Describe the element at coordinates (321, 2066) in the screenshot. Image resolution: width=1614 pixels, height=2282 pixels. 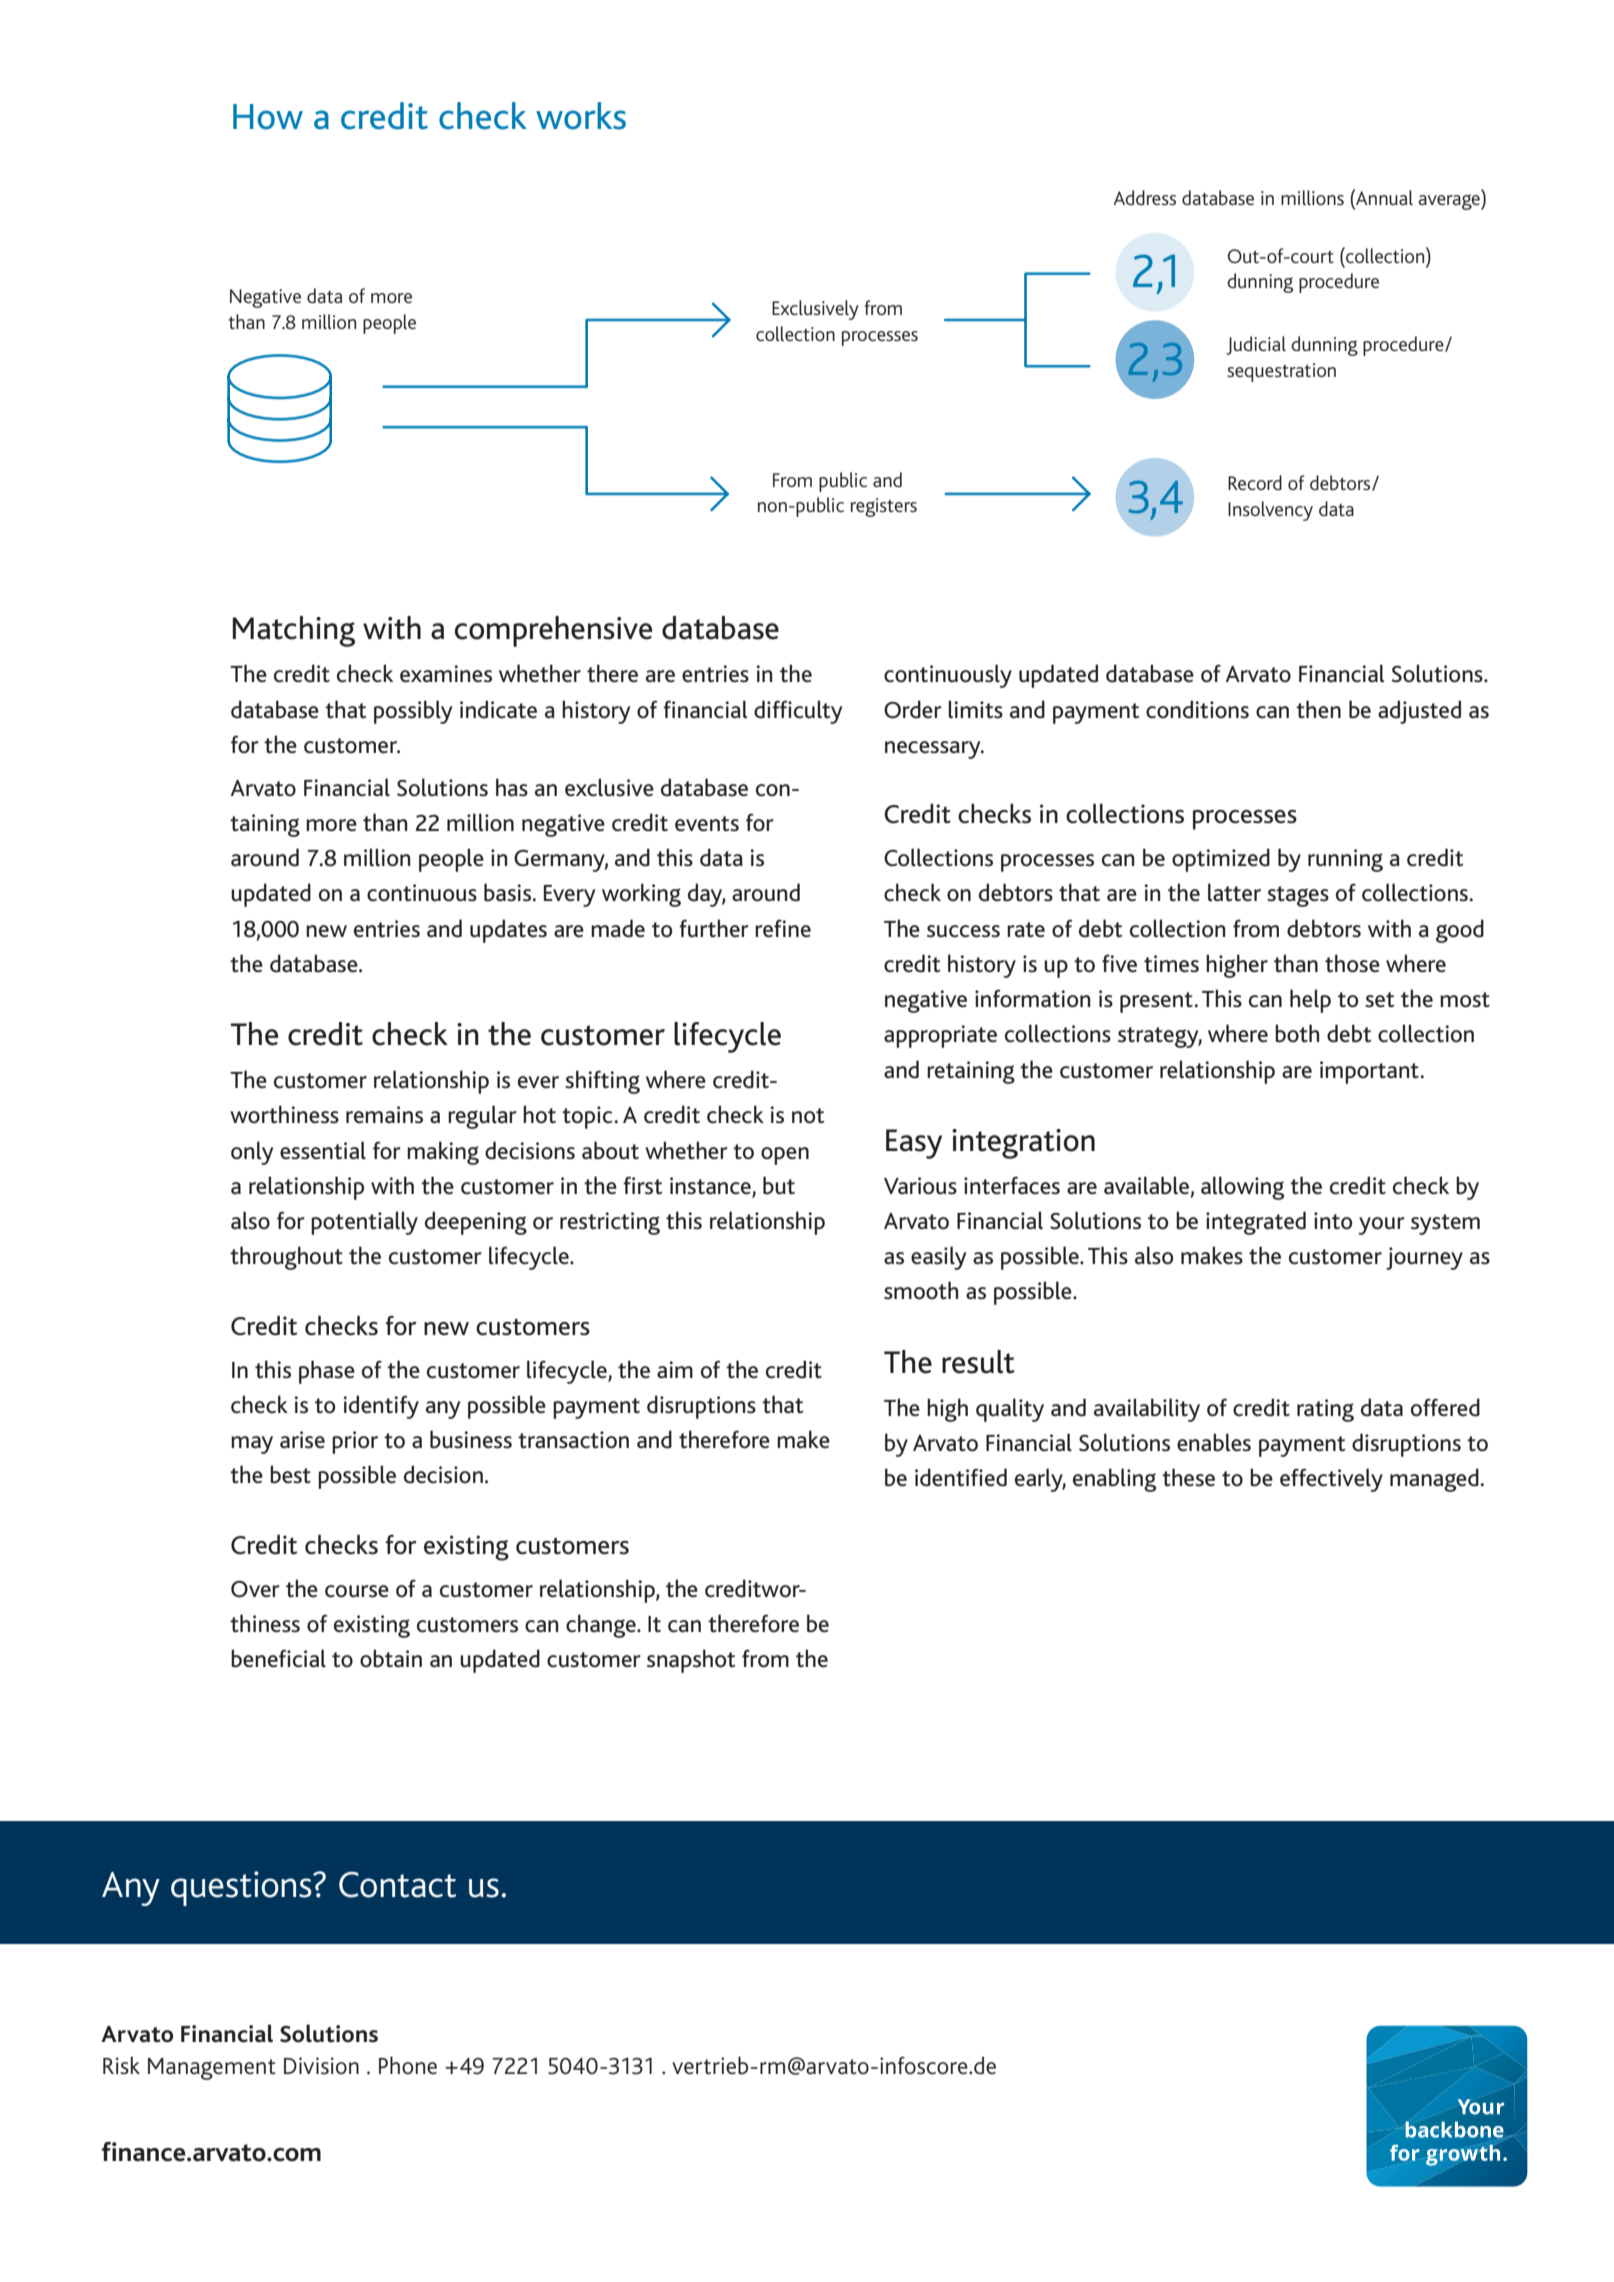
I see `Division` at that location.
